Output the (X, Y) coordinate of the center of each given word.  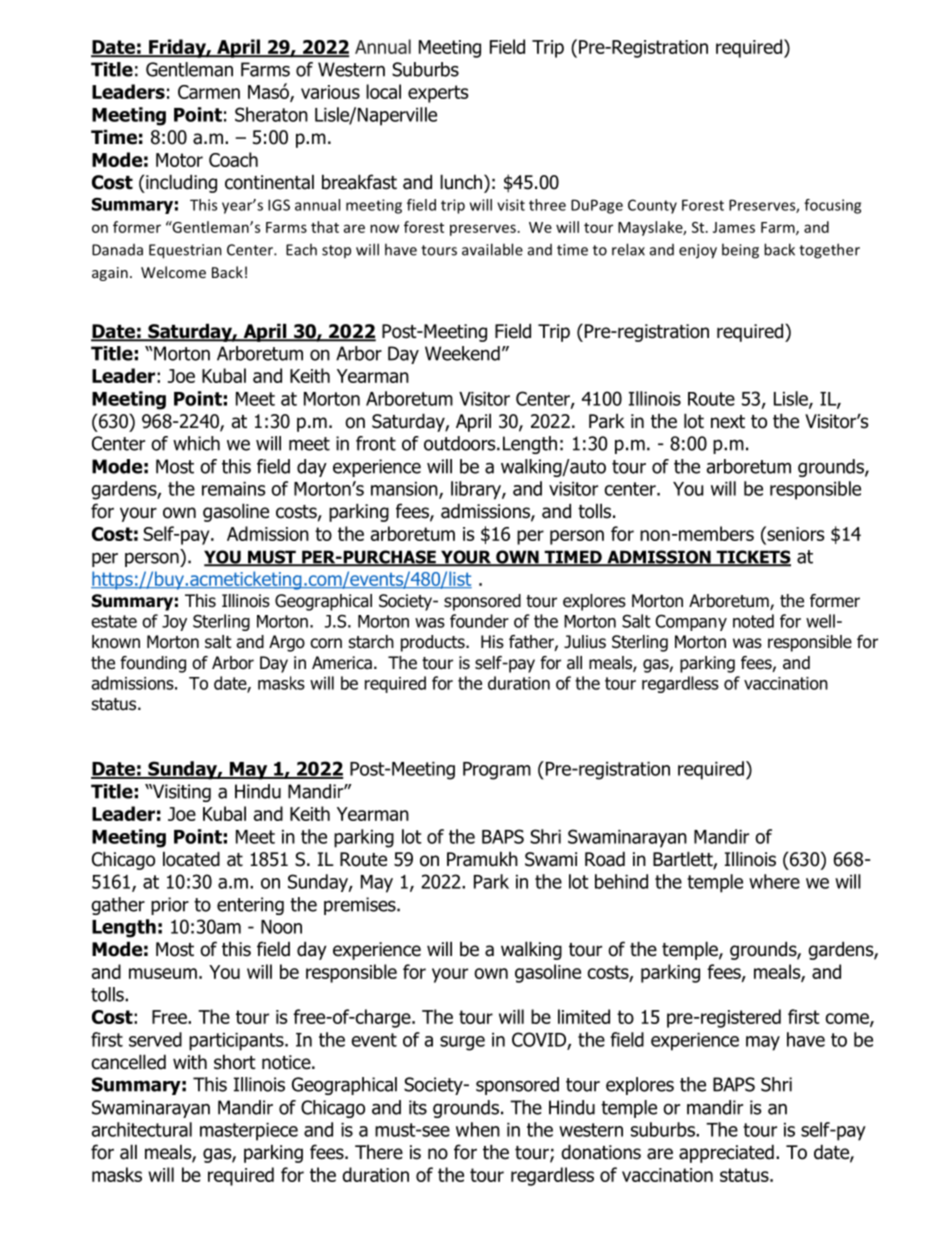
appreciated (726, 1153)
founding (153, 664)
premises (361, 906)
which (196, 443)
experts (438, 94)
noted (753, 621)
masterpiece (249, 1132)
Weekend (462, 353)
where (774, 881)
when (478, 1129)
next (728, 422)
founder (479, 621)
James (734, 227)
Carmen (209, 92)
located (191, 859)
